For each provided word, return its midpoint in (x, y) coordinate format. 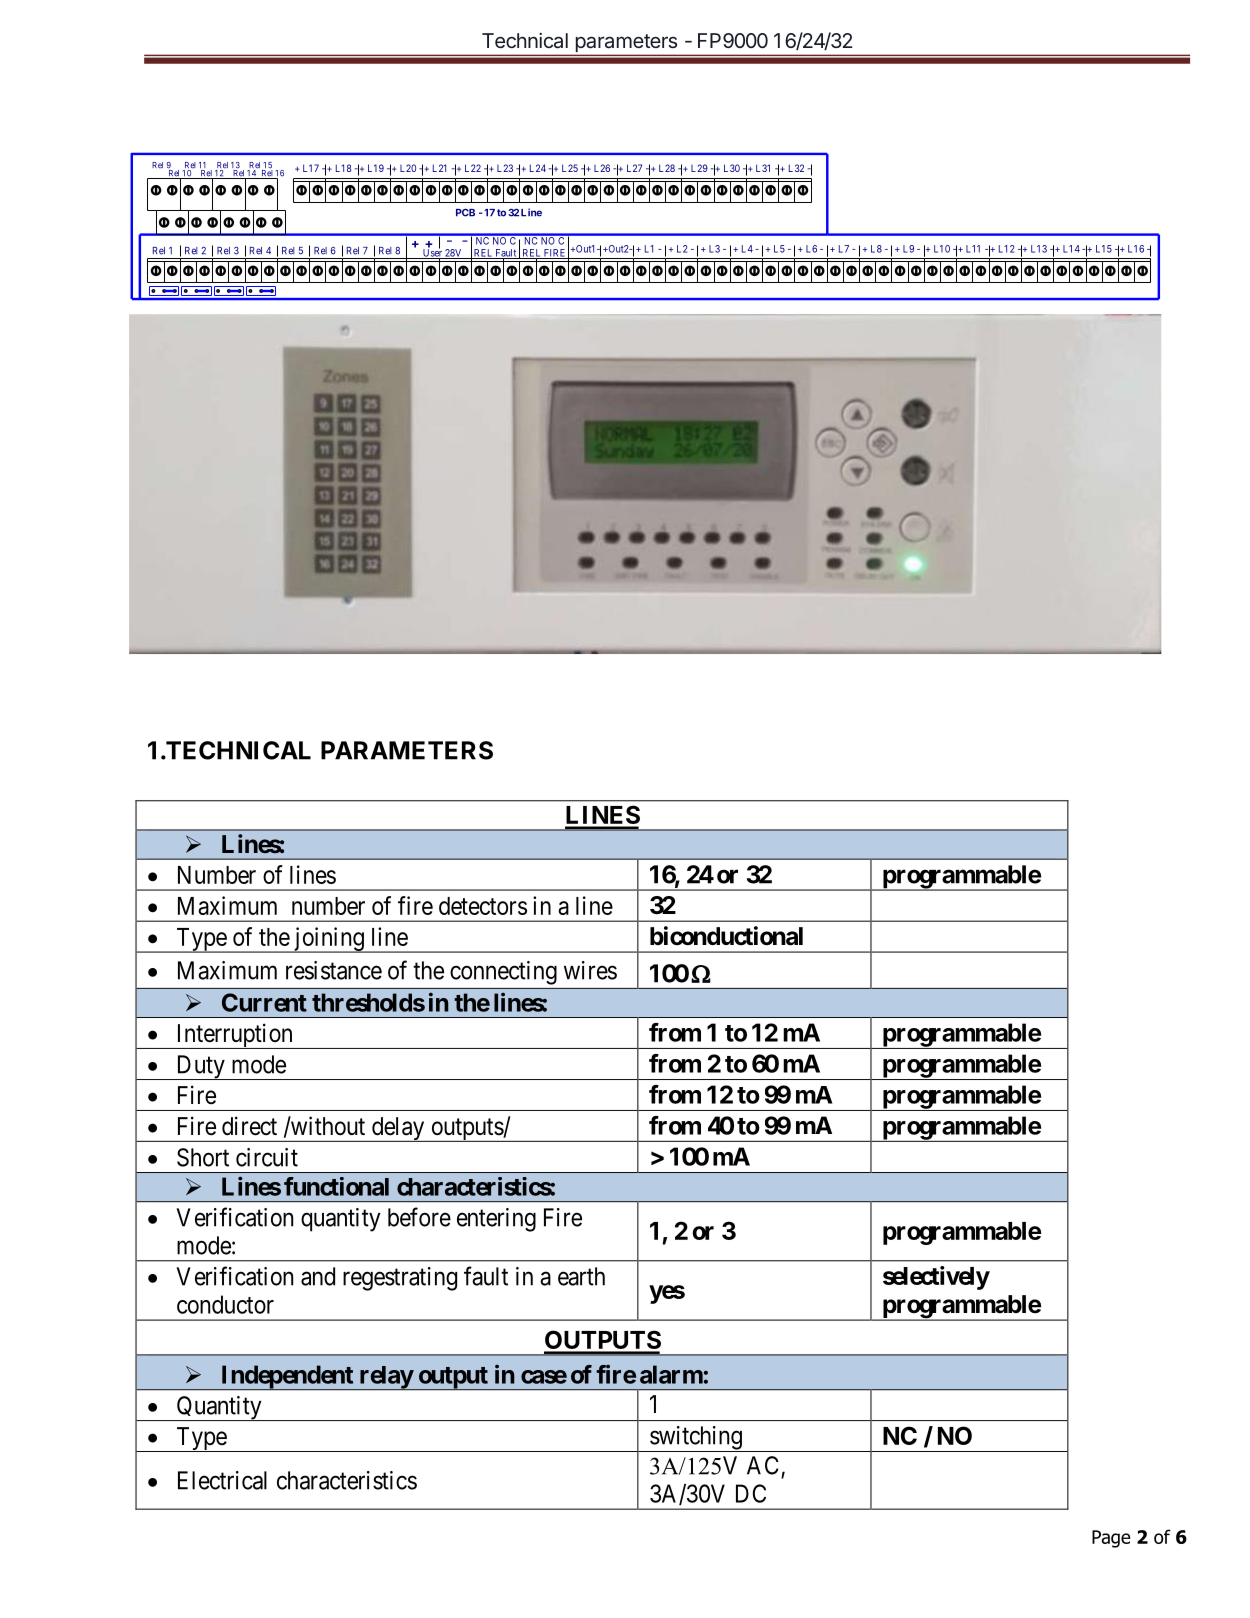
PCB (465, 213)
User (432, 253)
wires (590, 970)
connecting (503, 973)
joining (328, 940)
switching (696, 1439)
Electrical (222, 1480)
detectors (483, 906)
